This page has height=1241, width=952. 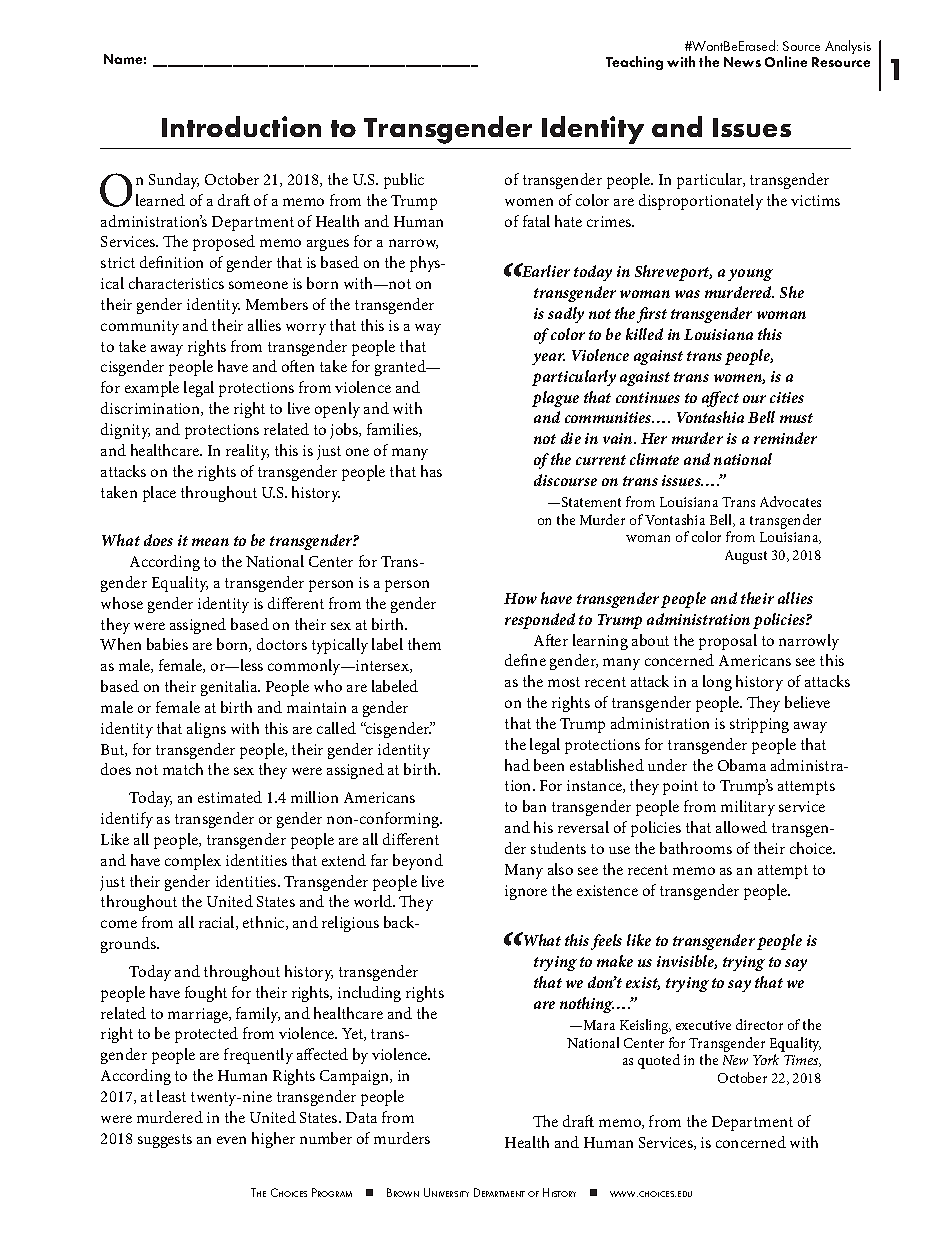 I want to click on match, so click(x=183, y=769).
